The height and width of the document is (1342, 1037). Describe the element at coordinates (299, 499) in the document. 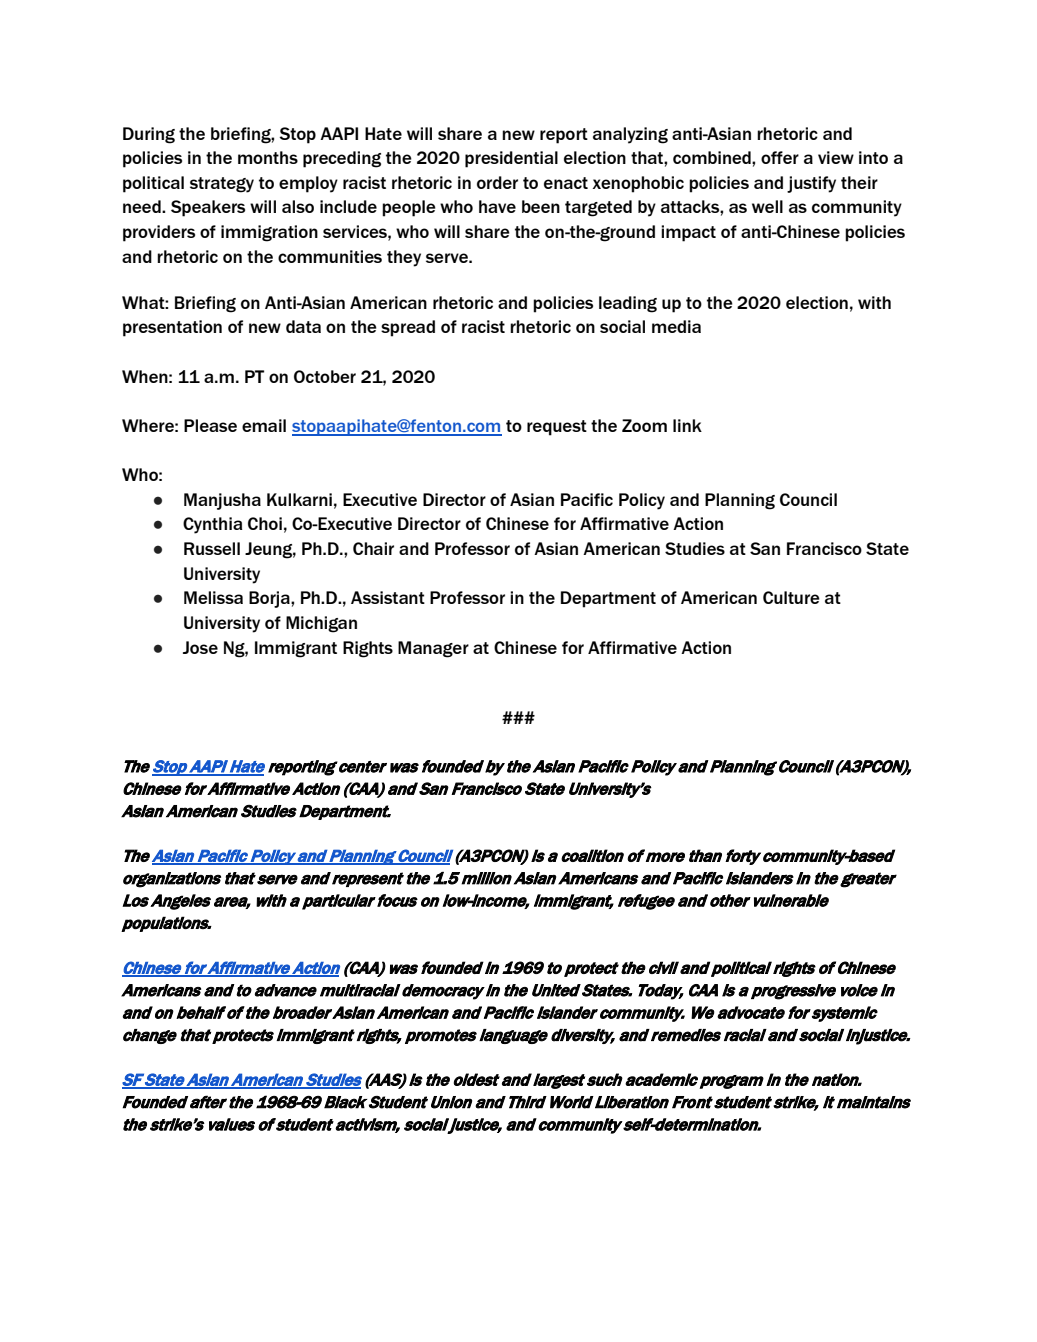

I see `Kulkarni` at that location.
